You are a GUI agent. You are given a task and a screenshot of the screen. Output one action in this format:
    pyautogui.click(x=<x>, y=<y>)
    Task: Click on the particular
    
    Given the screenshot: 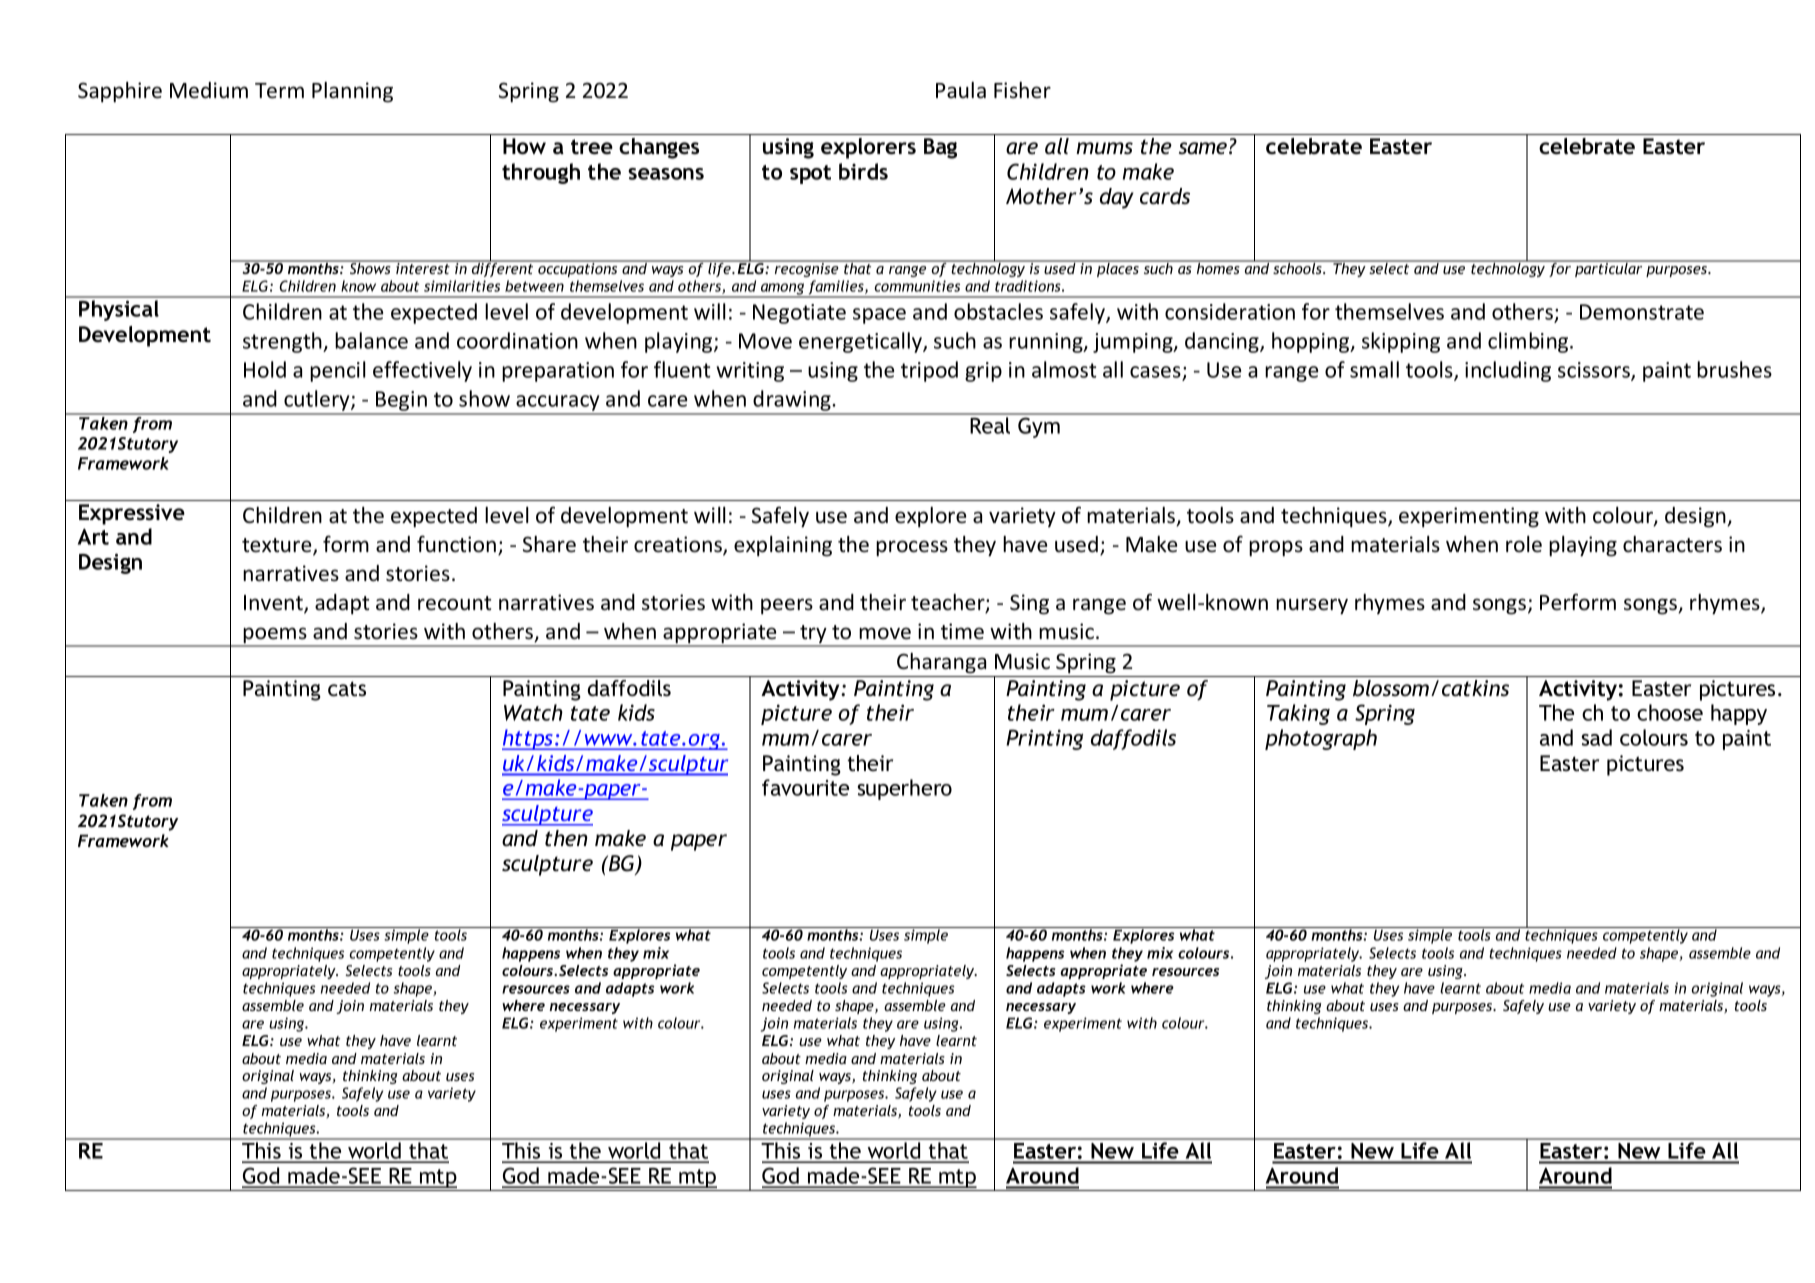 What is the action you would take?
    pyautogui.click(x=1609, y=269)
